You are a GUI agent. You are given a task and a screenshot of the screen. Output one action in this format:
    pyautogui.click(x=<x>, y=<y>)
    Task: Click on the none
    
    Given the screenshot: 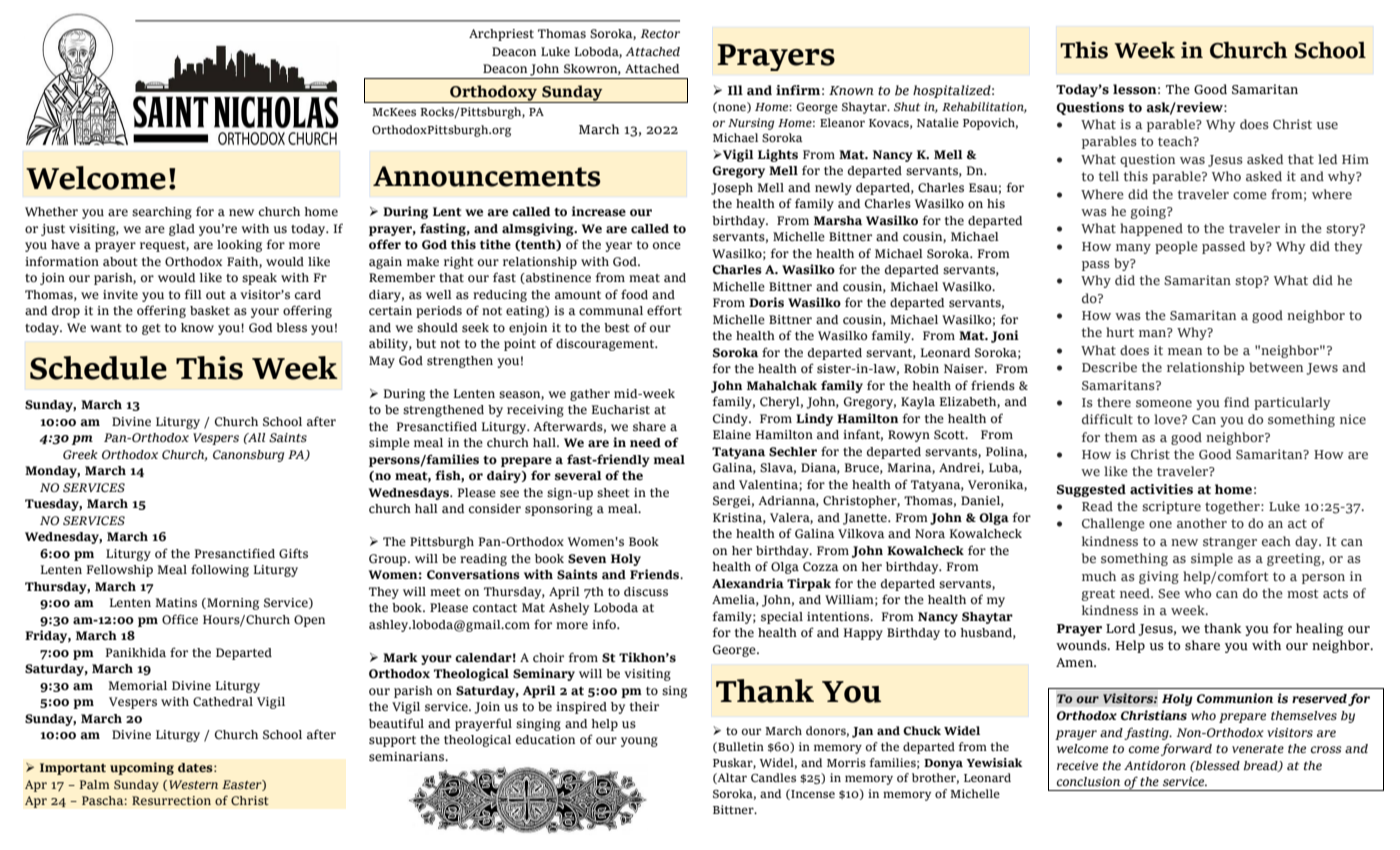 What is the action you would take?
    pyautogui.click(x=732, y=108)
